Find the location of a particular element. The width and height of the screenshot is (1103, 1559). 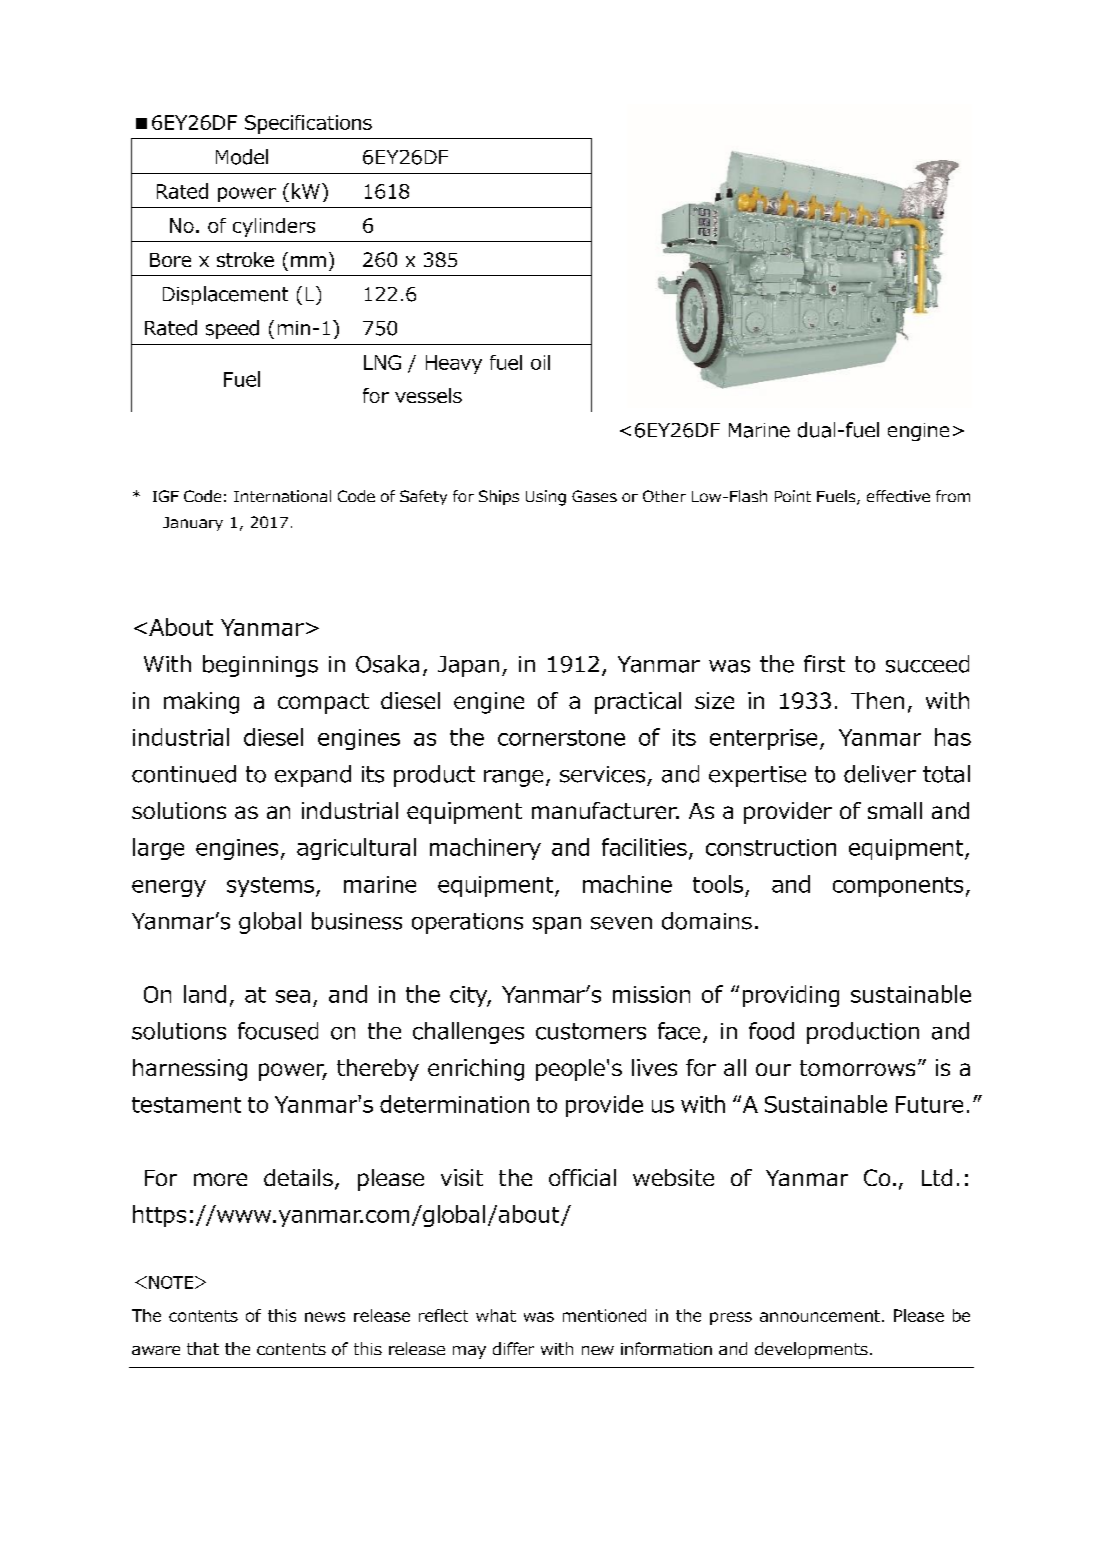

Then is located at coordinates (877, 700).
